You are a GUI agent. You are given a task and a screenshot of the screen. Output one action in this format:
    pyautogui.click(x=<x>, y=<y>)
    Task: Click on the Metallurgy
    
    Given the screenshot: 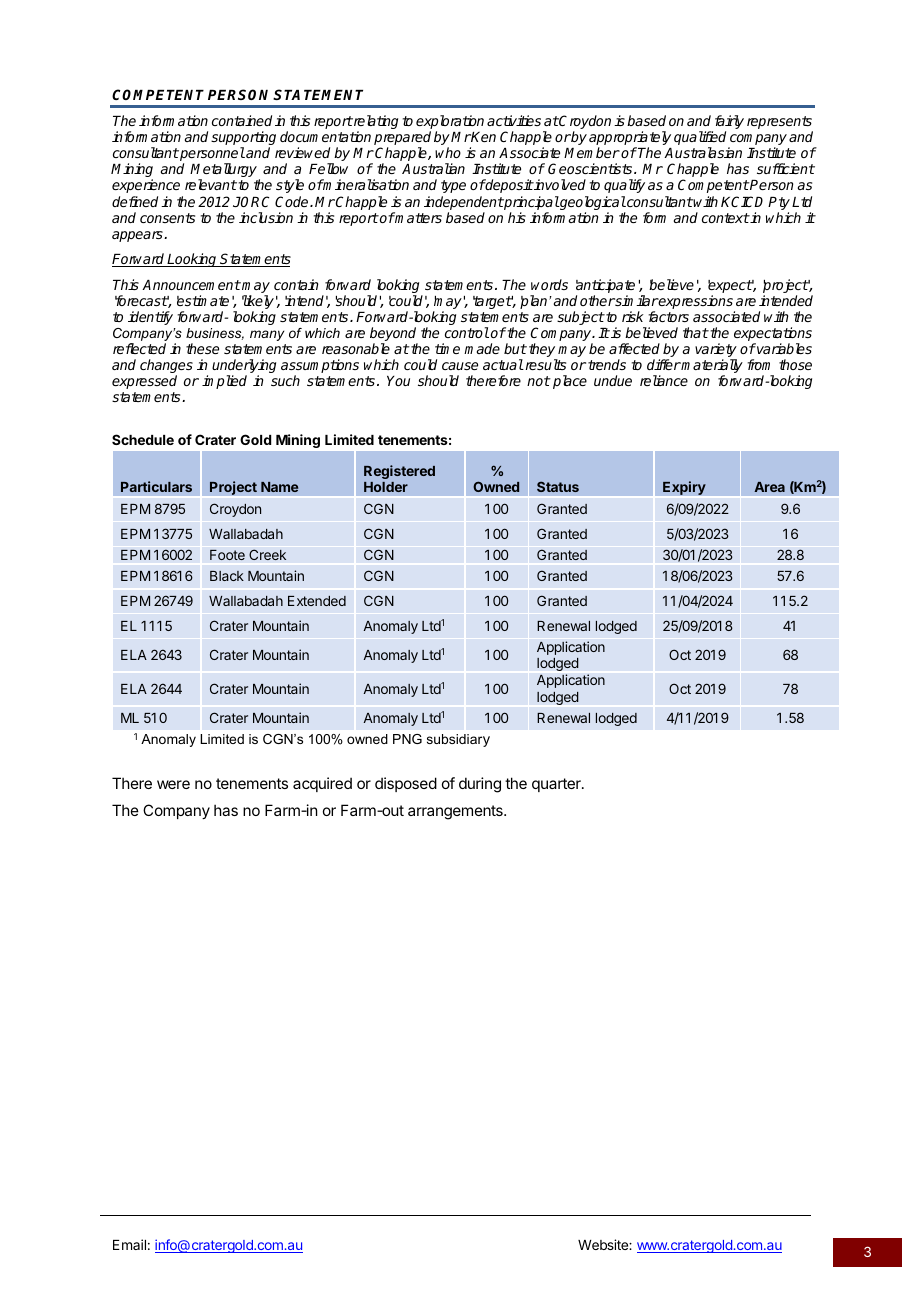 What is the action you would take?
    pyautogui.click(x=223, y=171)
